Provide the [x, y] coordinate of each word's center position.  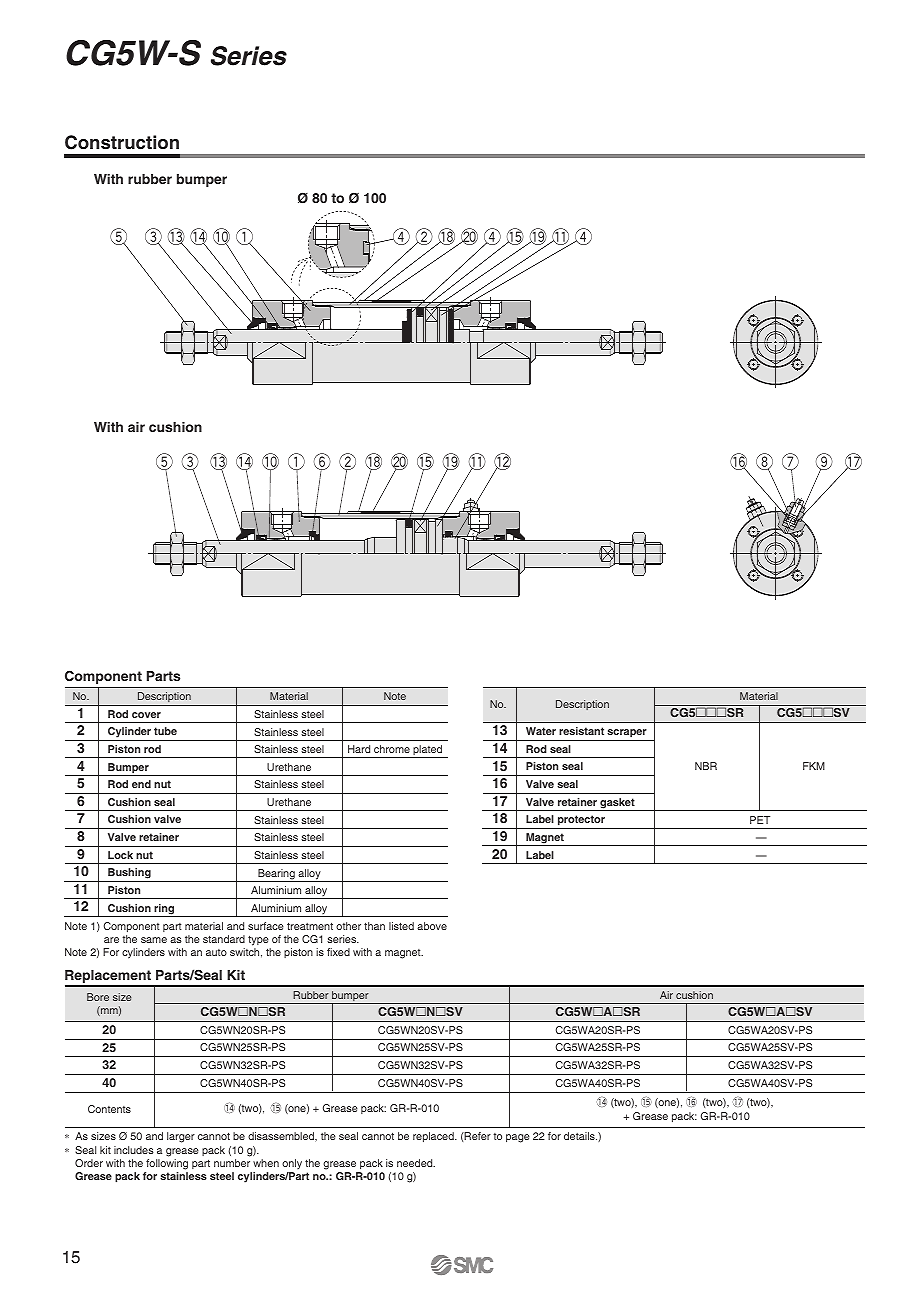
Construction [122, 142]
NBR [706, 766]
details [580, 1136]
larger [181, 1137]
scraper [627, 733]
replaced [434, 1137]
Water [541, 731]
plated [428, 751]
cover [146, 715]
